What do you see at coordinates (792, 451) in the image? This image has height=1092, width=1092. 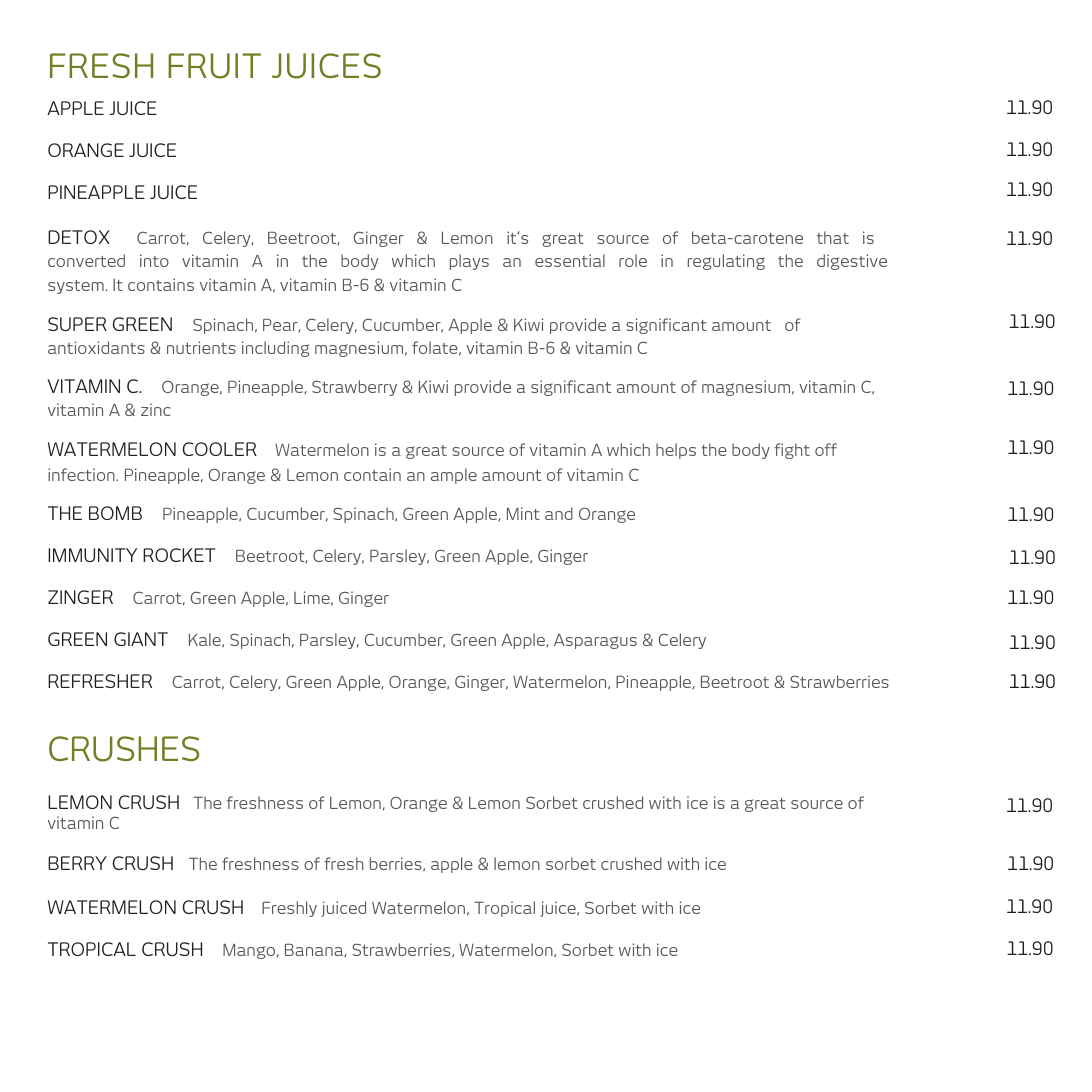 I see `fight` at bounding box center [792, 451].
